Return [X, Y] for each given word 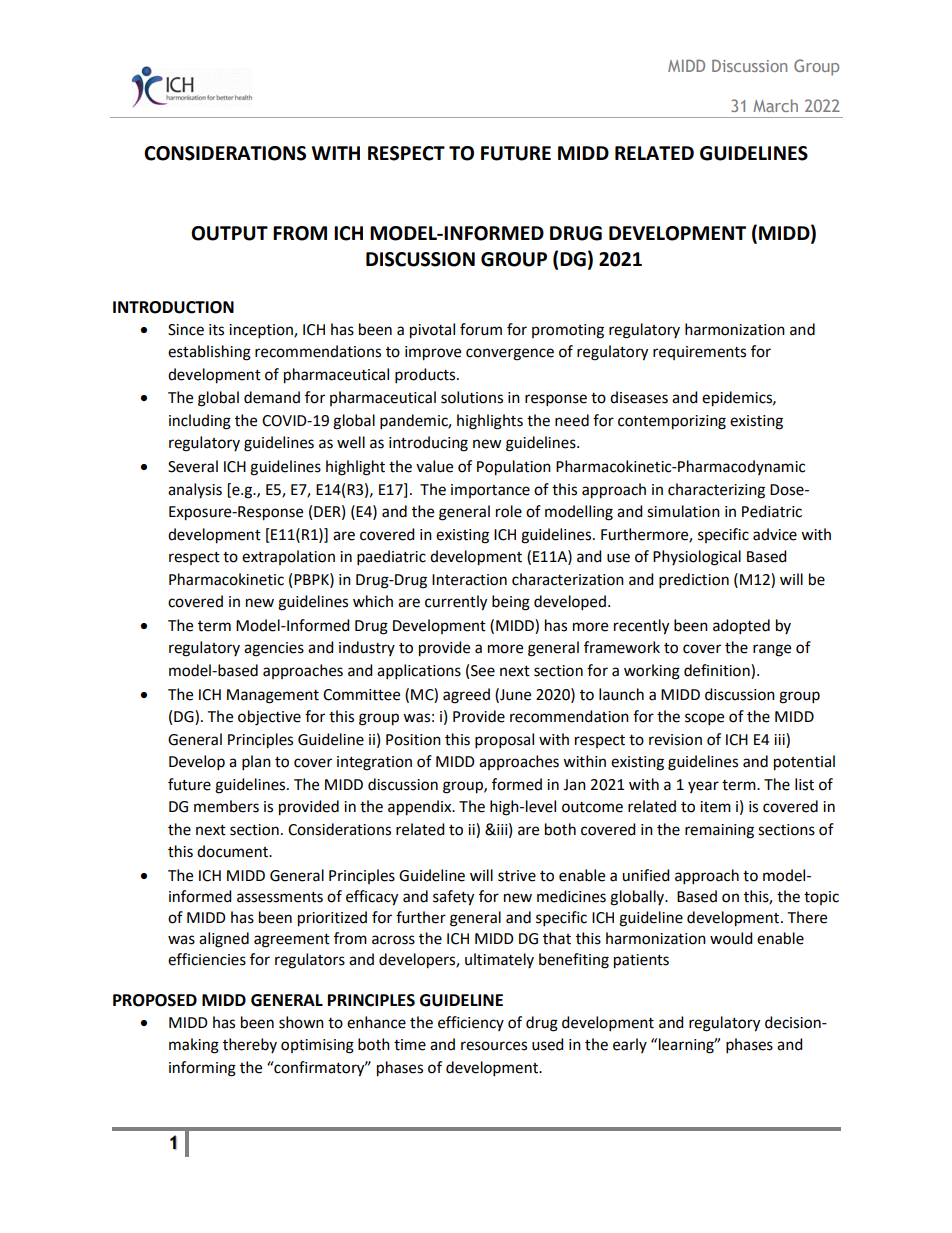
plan [256, 763]
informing [202, 1069]
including [200, 422]
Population [514, 468]
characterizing [716, 491]
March [775, 105]
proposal [504, 741]
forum [481, 329]
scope [704, 719]
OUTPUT [229, 233]
